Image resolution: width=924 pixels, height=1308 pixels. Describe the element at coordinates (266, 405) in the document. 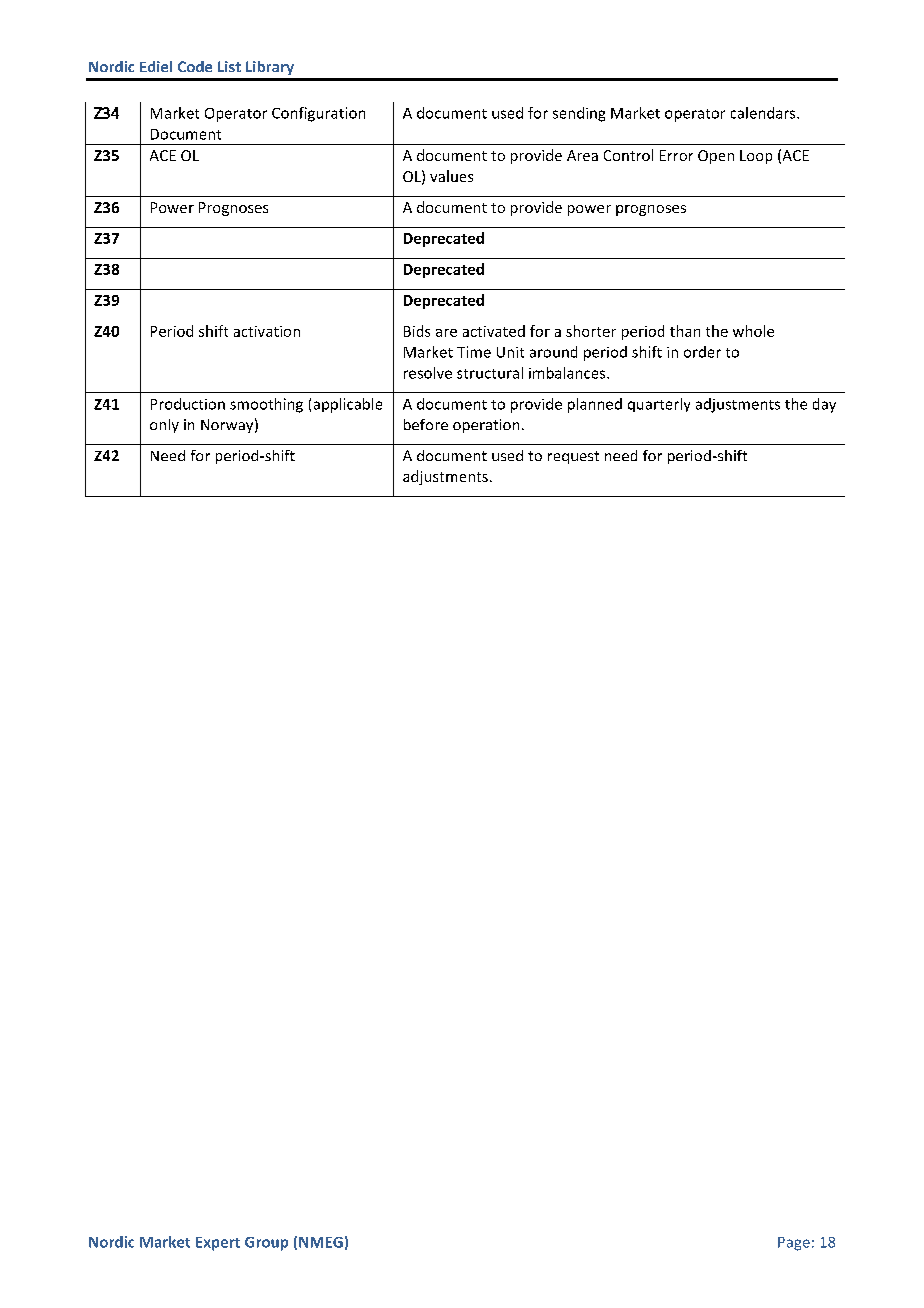

I see `smoothing` at that location.
